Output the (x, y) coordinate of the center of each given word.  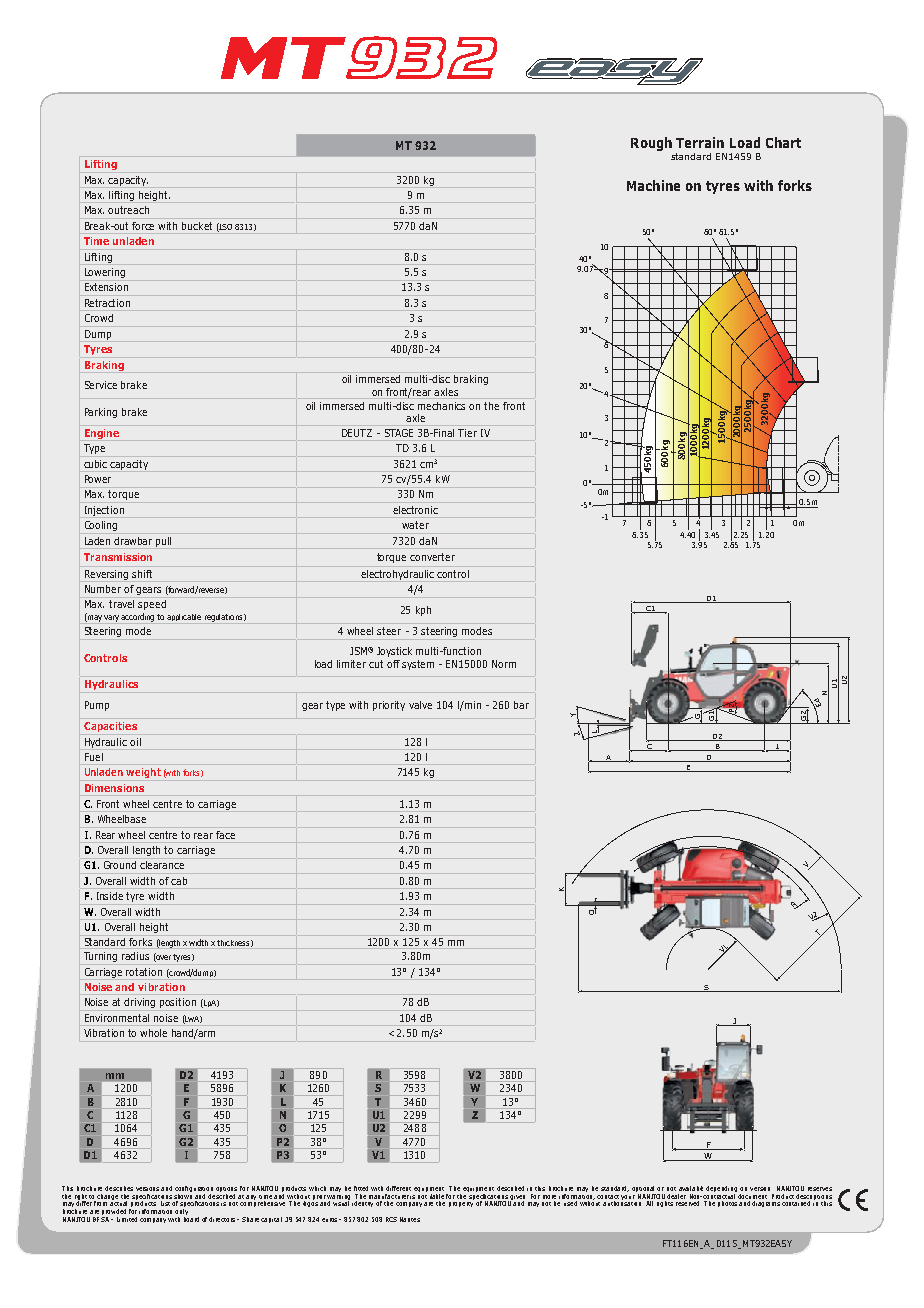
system (418, 665)
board (191, 1218)
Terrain (700, 142)
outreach (128, 210)
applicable (184, 617)
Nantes (410, 1219)
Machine (653, 185)
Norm (504, 664)
